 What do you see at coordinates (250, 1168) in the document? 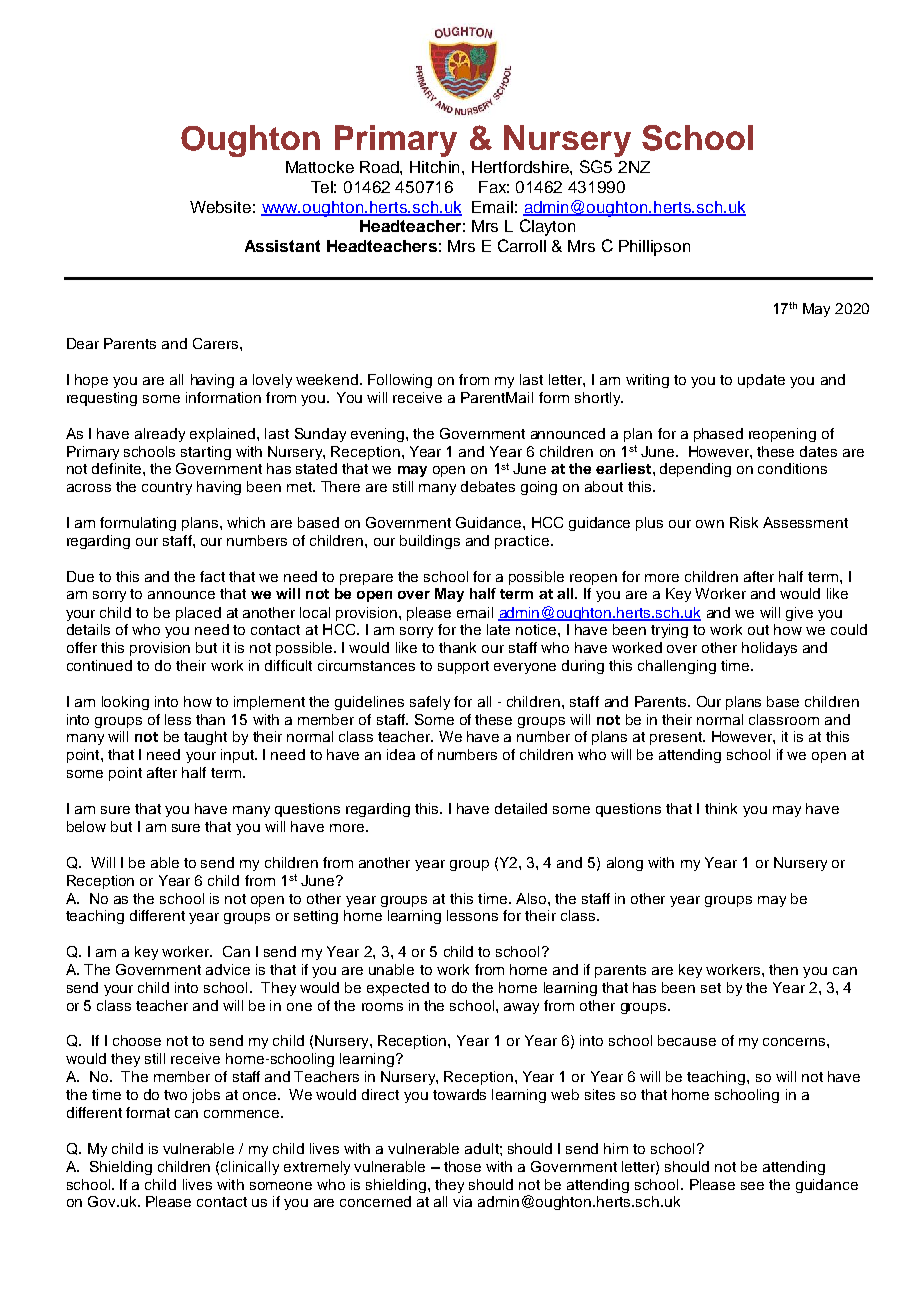
I see `clinically` at bounding box center [250, 1168].
